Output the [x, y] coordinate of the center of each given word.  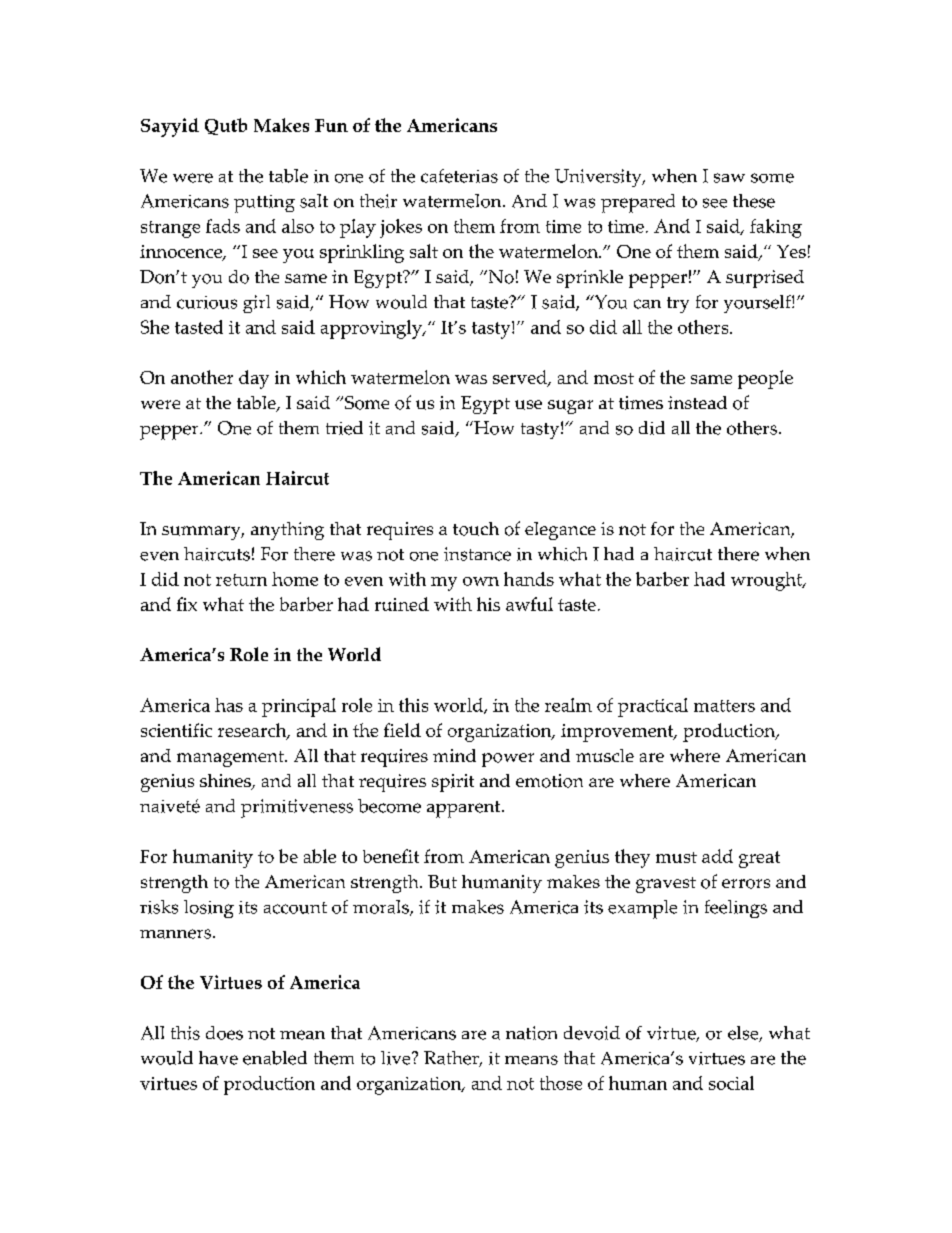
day [254, 379]
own [481, 581]
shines [226, 782]
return [241, 580]
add [717, 856]
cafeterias [459, 176]
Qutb [226, 126]
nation [531, 1033]
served [521, 378]
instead [697, 402]
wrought [768, 581]
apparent [465, 809]
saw [729, 178]
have [218, 1058]
